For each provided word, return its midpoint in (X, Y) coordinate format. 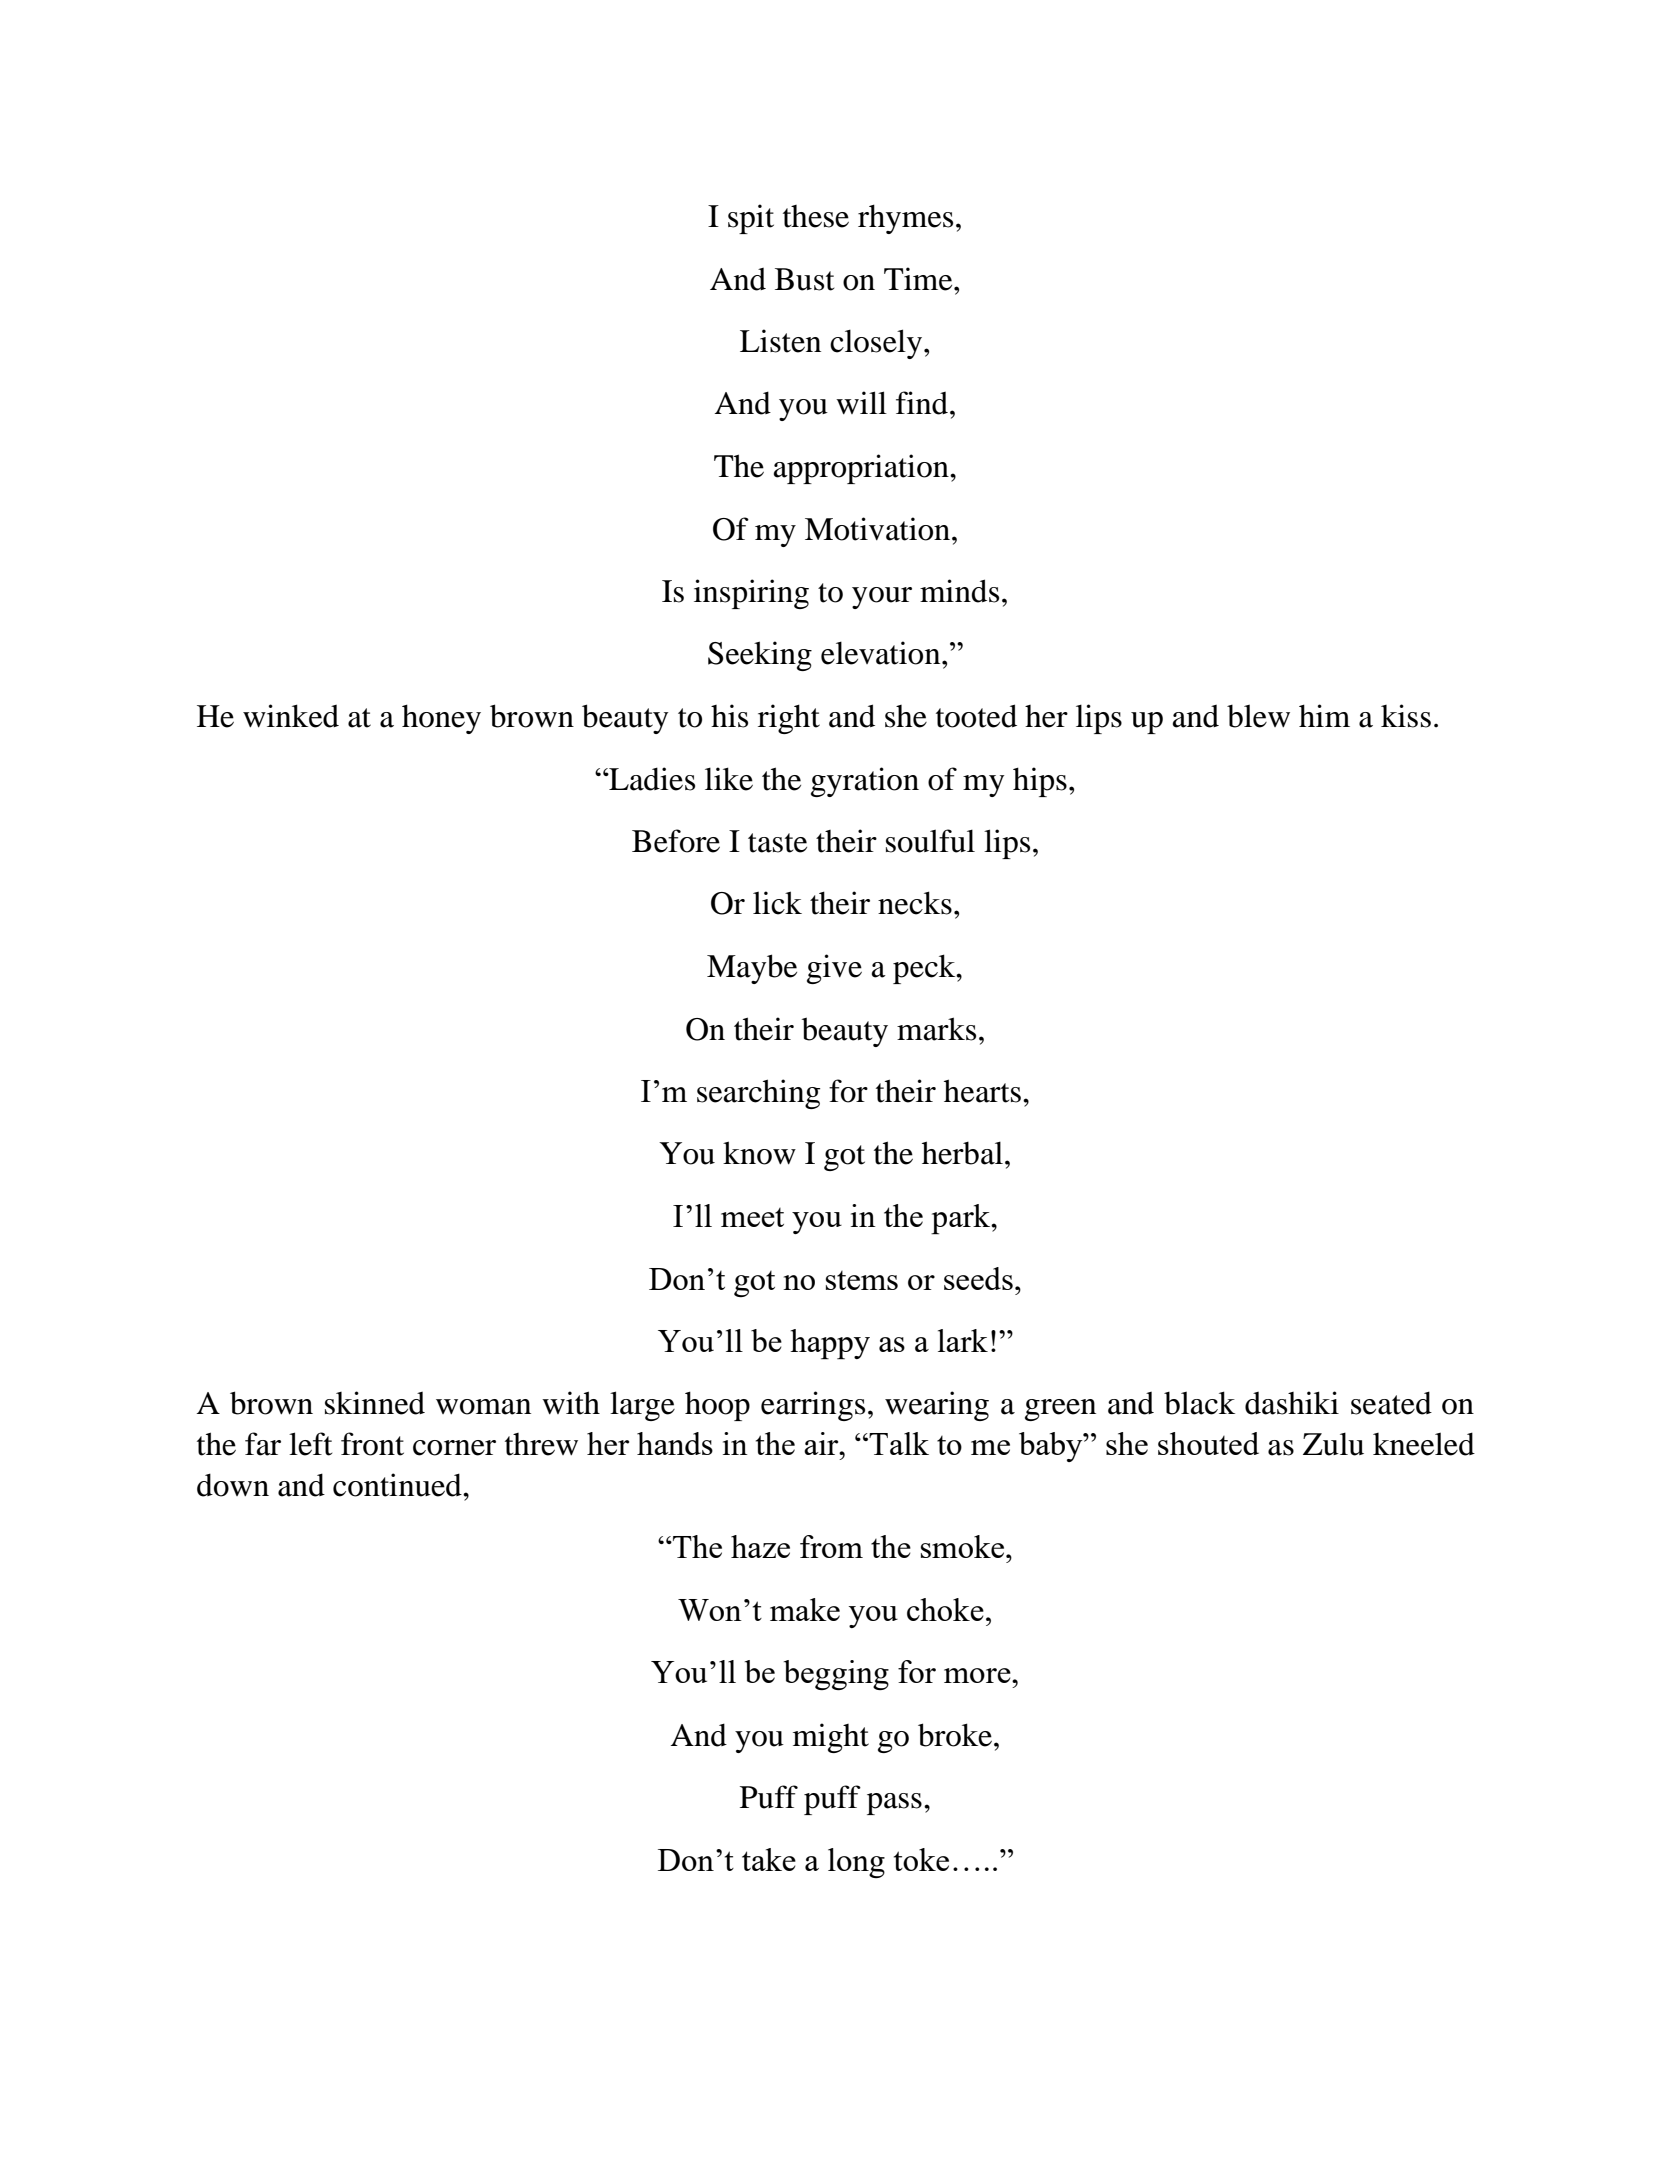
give (834, 969)
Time (919, 279)
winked (291, 716)
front (372, 1444)
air (822, 1443)
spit (751, 219)
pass (894, 1804)
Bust (804, 279)
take (769, 1859)
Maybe (752, 969)
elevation (882, 653)
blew (1258, 716)
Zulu (1333, 1444)
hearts (982, 1091)
